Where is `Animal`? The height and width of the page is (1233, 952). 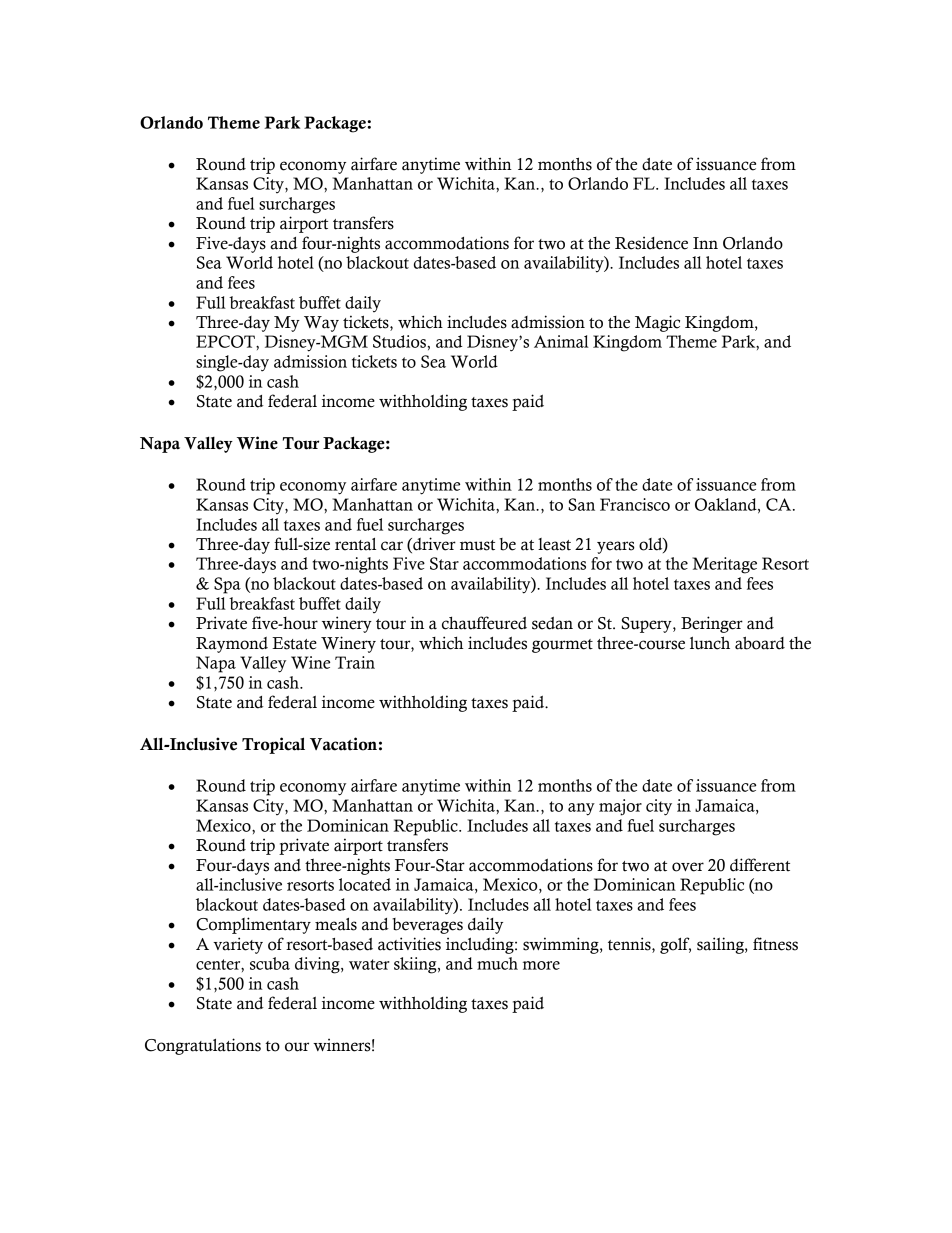 Animal is located at coordinates (561, 341).
